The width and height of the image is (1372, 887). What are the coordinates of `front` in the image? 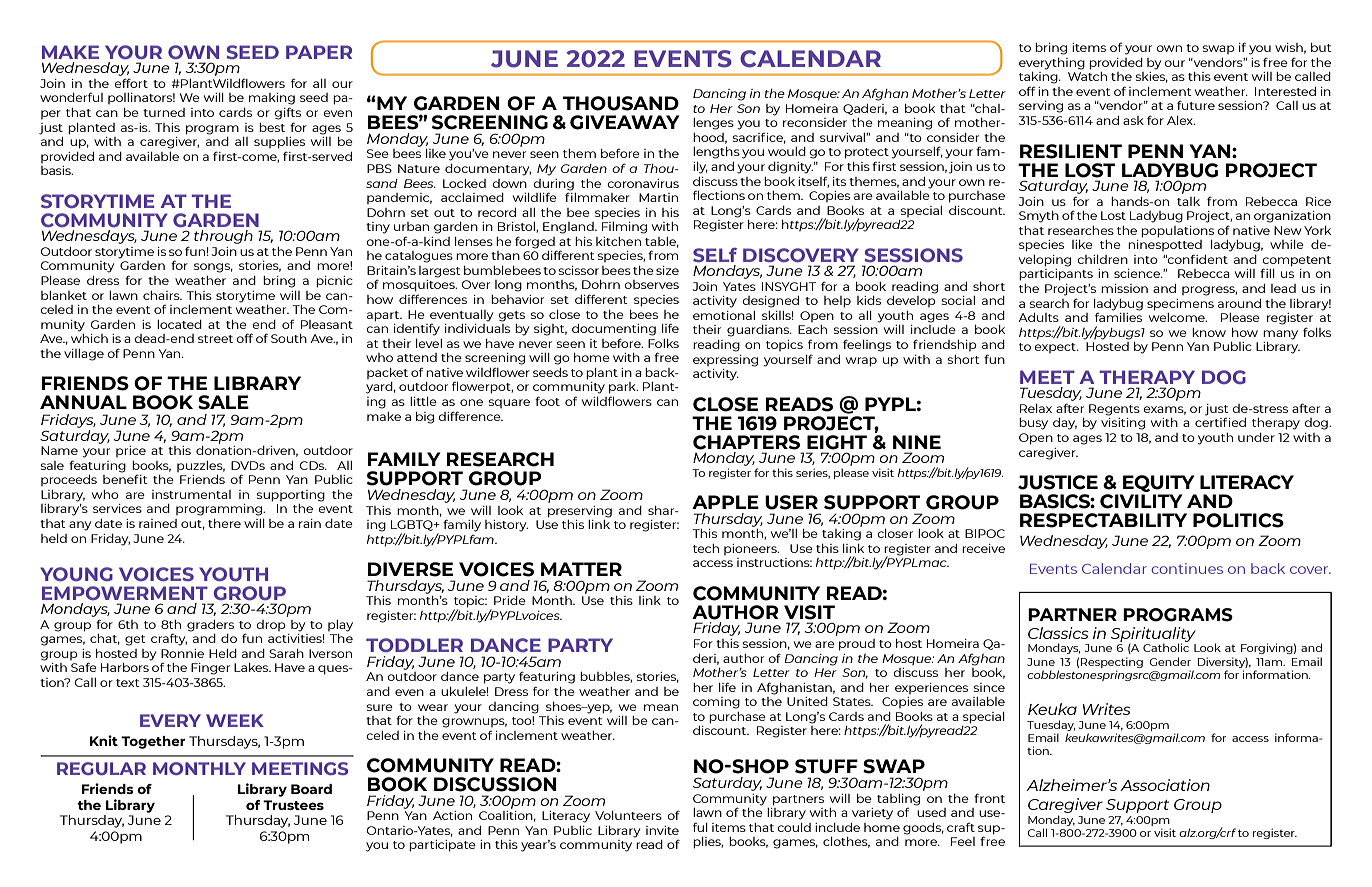 It's located at (989, 798).
